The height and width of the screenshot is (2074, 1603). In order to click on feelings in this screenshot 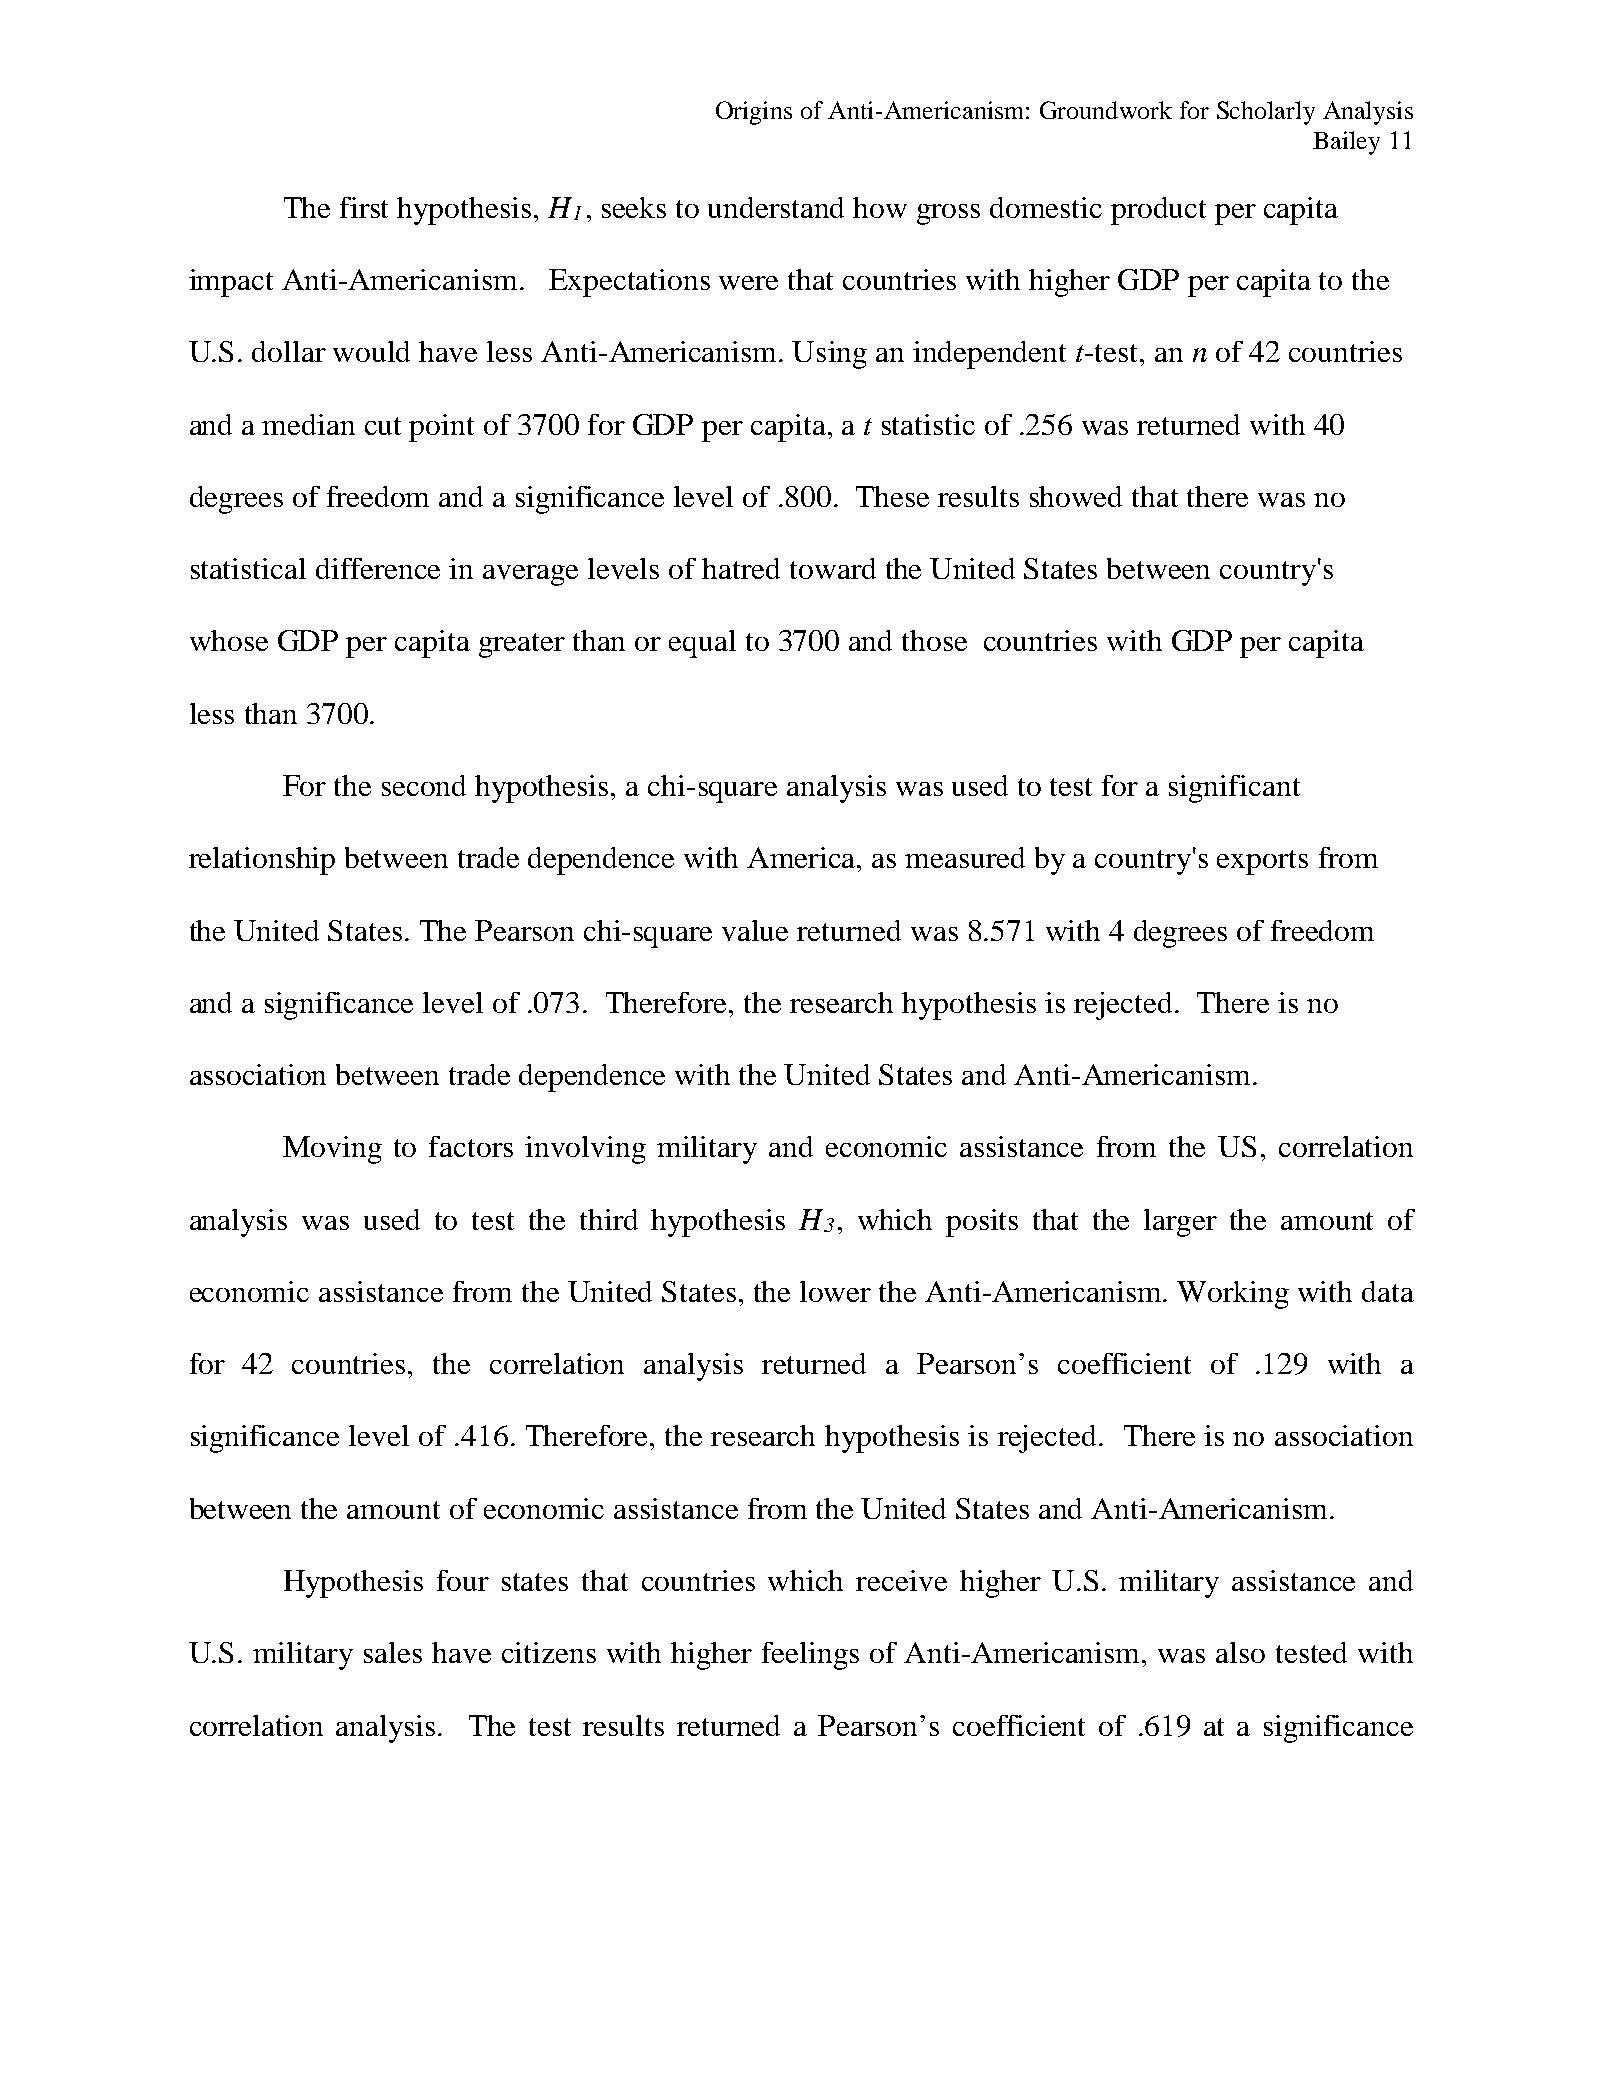, I will do `click(810, 1656)`.
